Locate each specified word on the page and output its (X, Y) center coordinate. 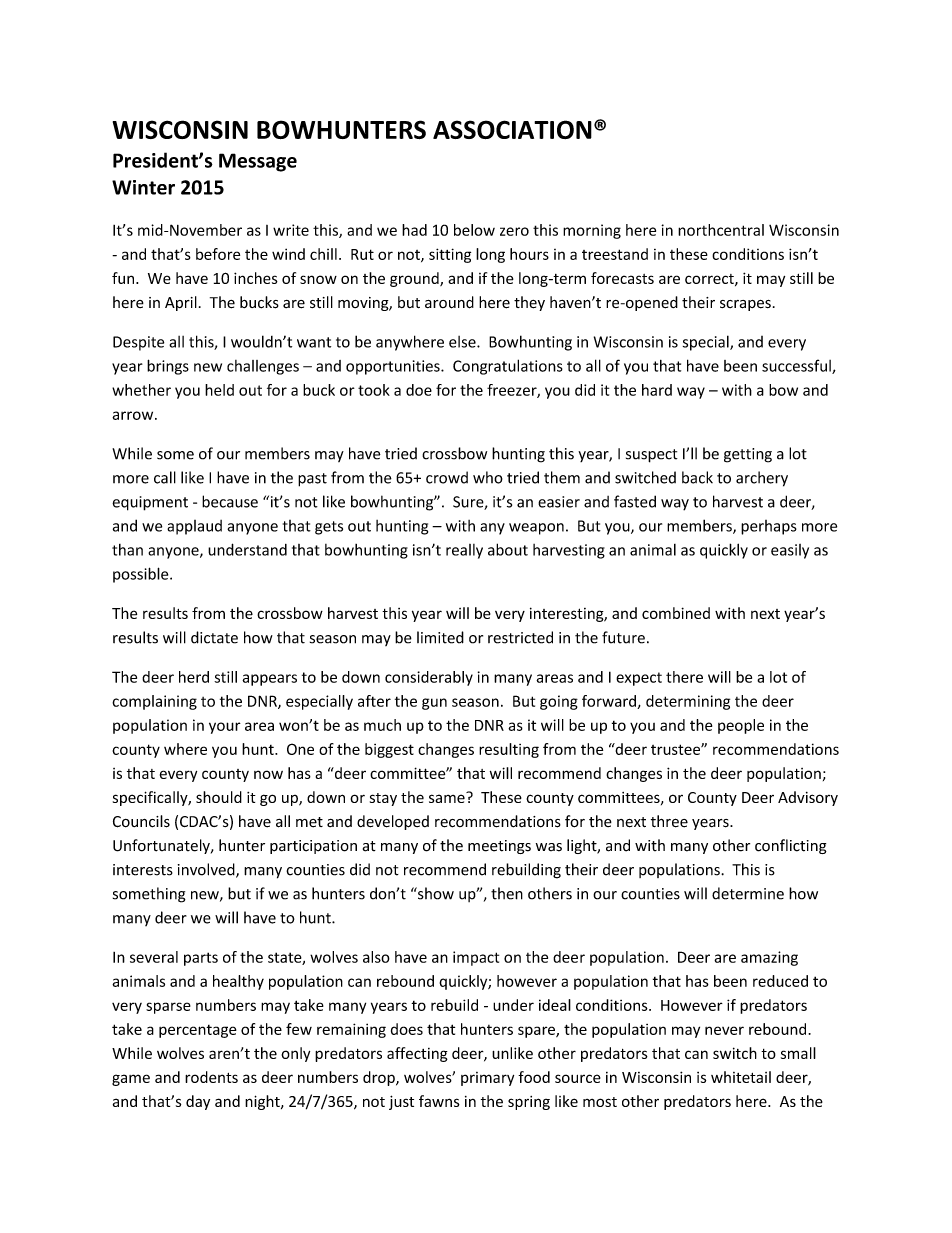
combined (676, 613)
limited (440, 637)
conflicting (791, 846)
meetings (499, 847)
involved (207, 870)
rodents (211, 1077)
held (219, 390)
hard (657, 390)
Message (258, 162)
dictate (214, 637)
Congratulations (508, 367)
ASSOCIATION (512, 129)
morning (592, 231)
